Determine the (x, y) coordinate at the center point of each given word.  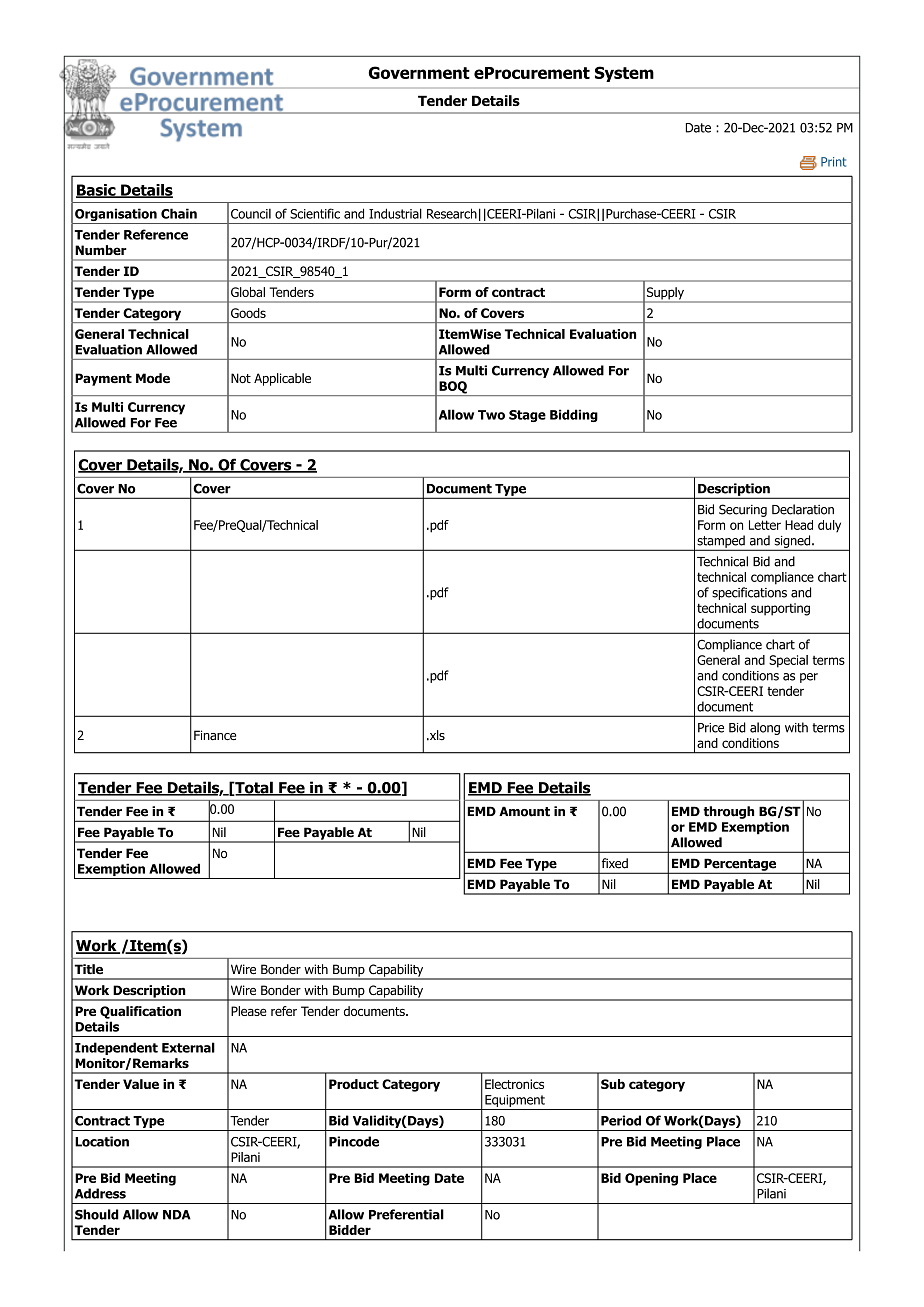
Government (419, 72)
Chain (179, 213)
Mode (153, 378)
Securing (743, 510)
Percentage (740, 865)
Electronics (514, 1084)
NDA (177, 1215)
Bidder (350, 1230)
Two (491, 415)
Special (788, 661)
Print (833, 162)
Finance (215, 735)
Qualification (140, 1012)
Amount (524, 811)
